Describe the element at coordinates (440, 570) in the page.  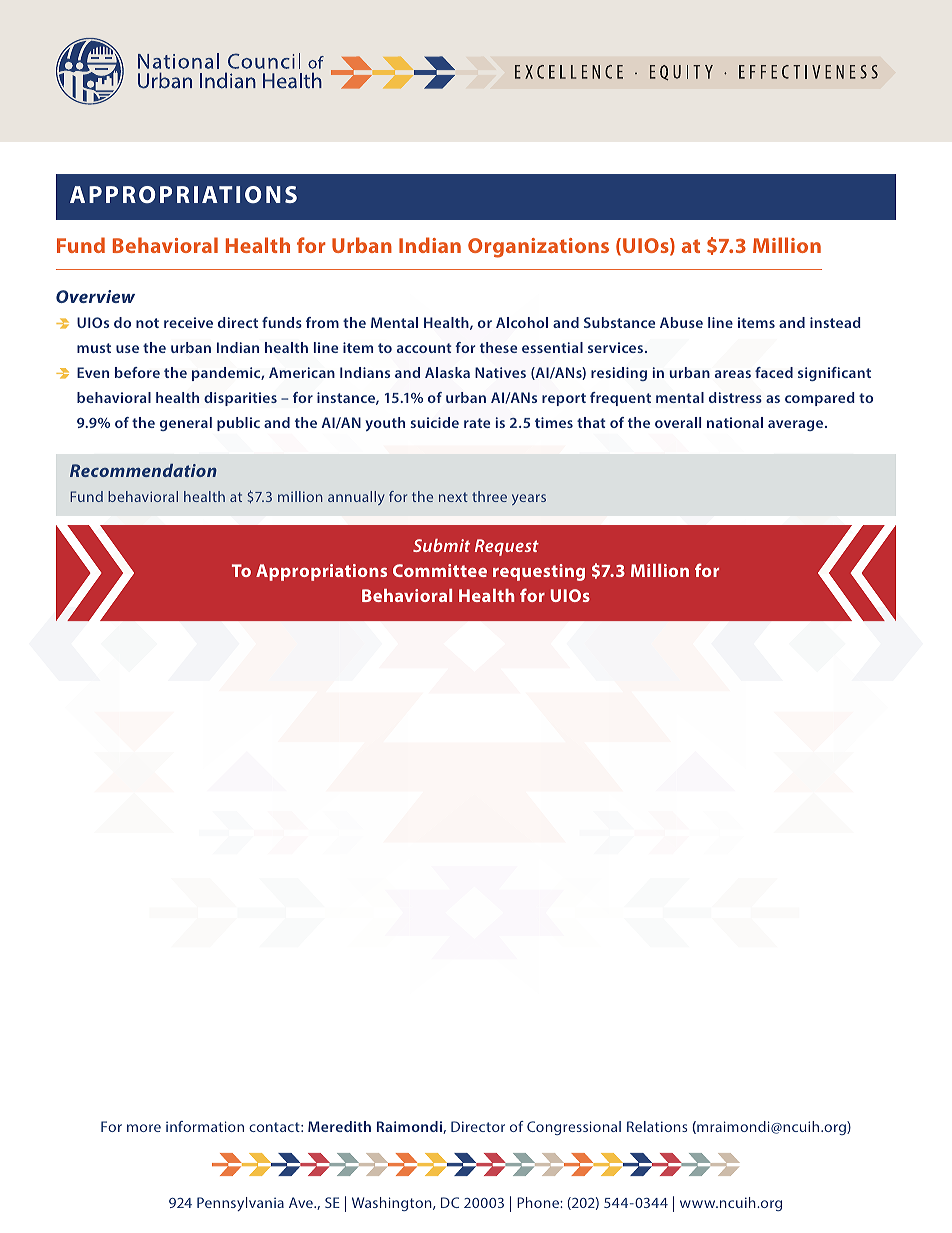
I see `Committee` at that location.
